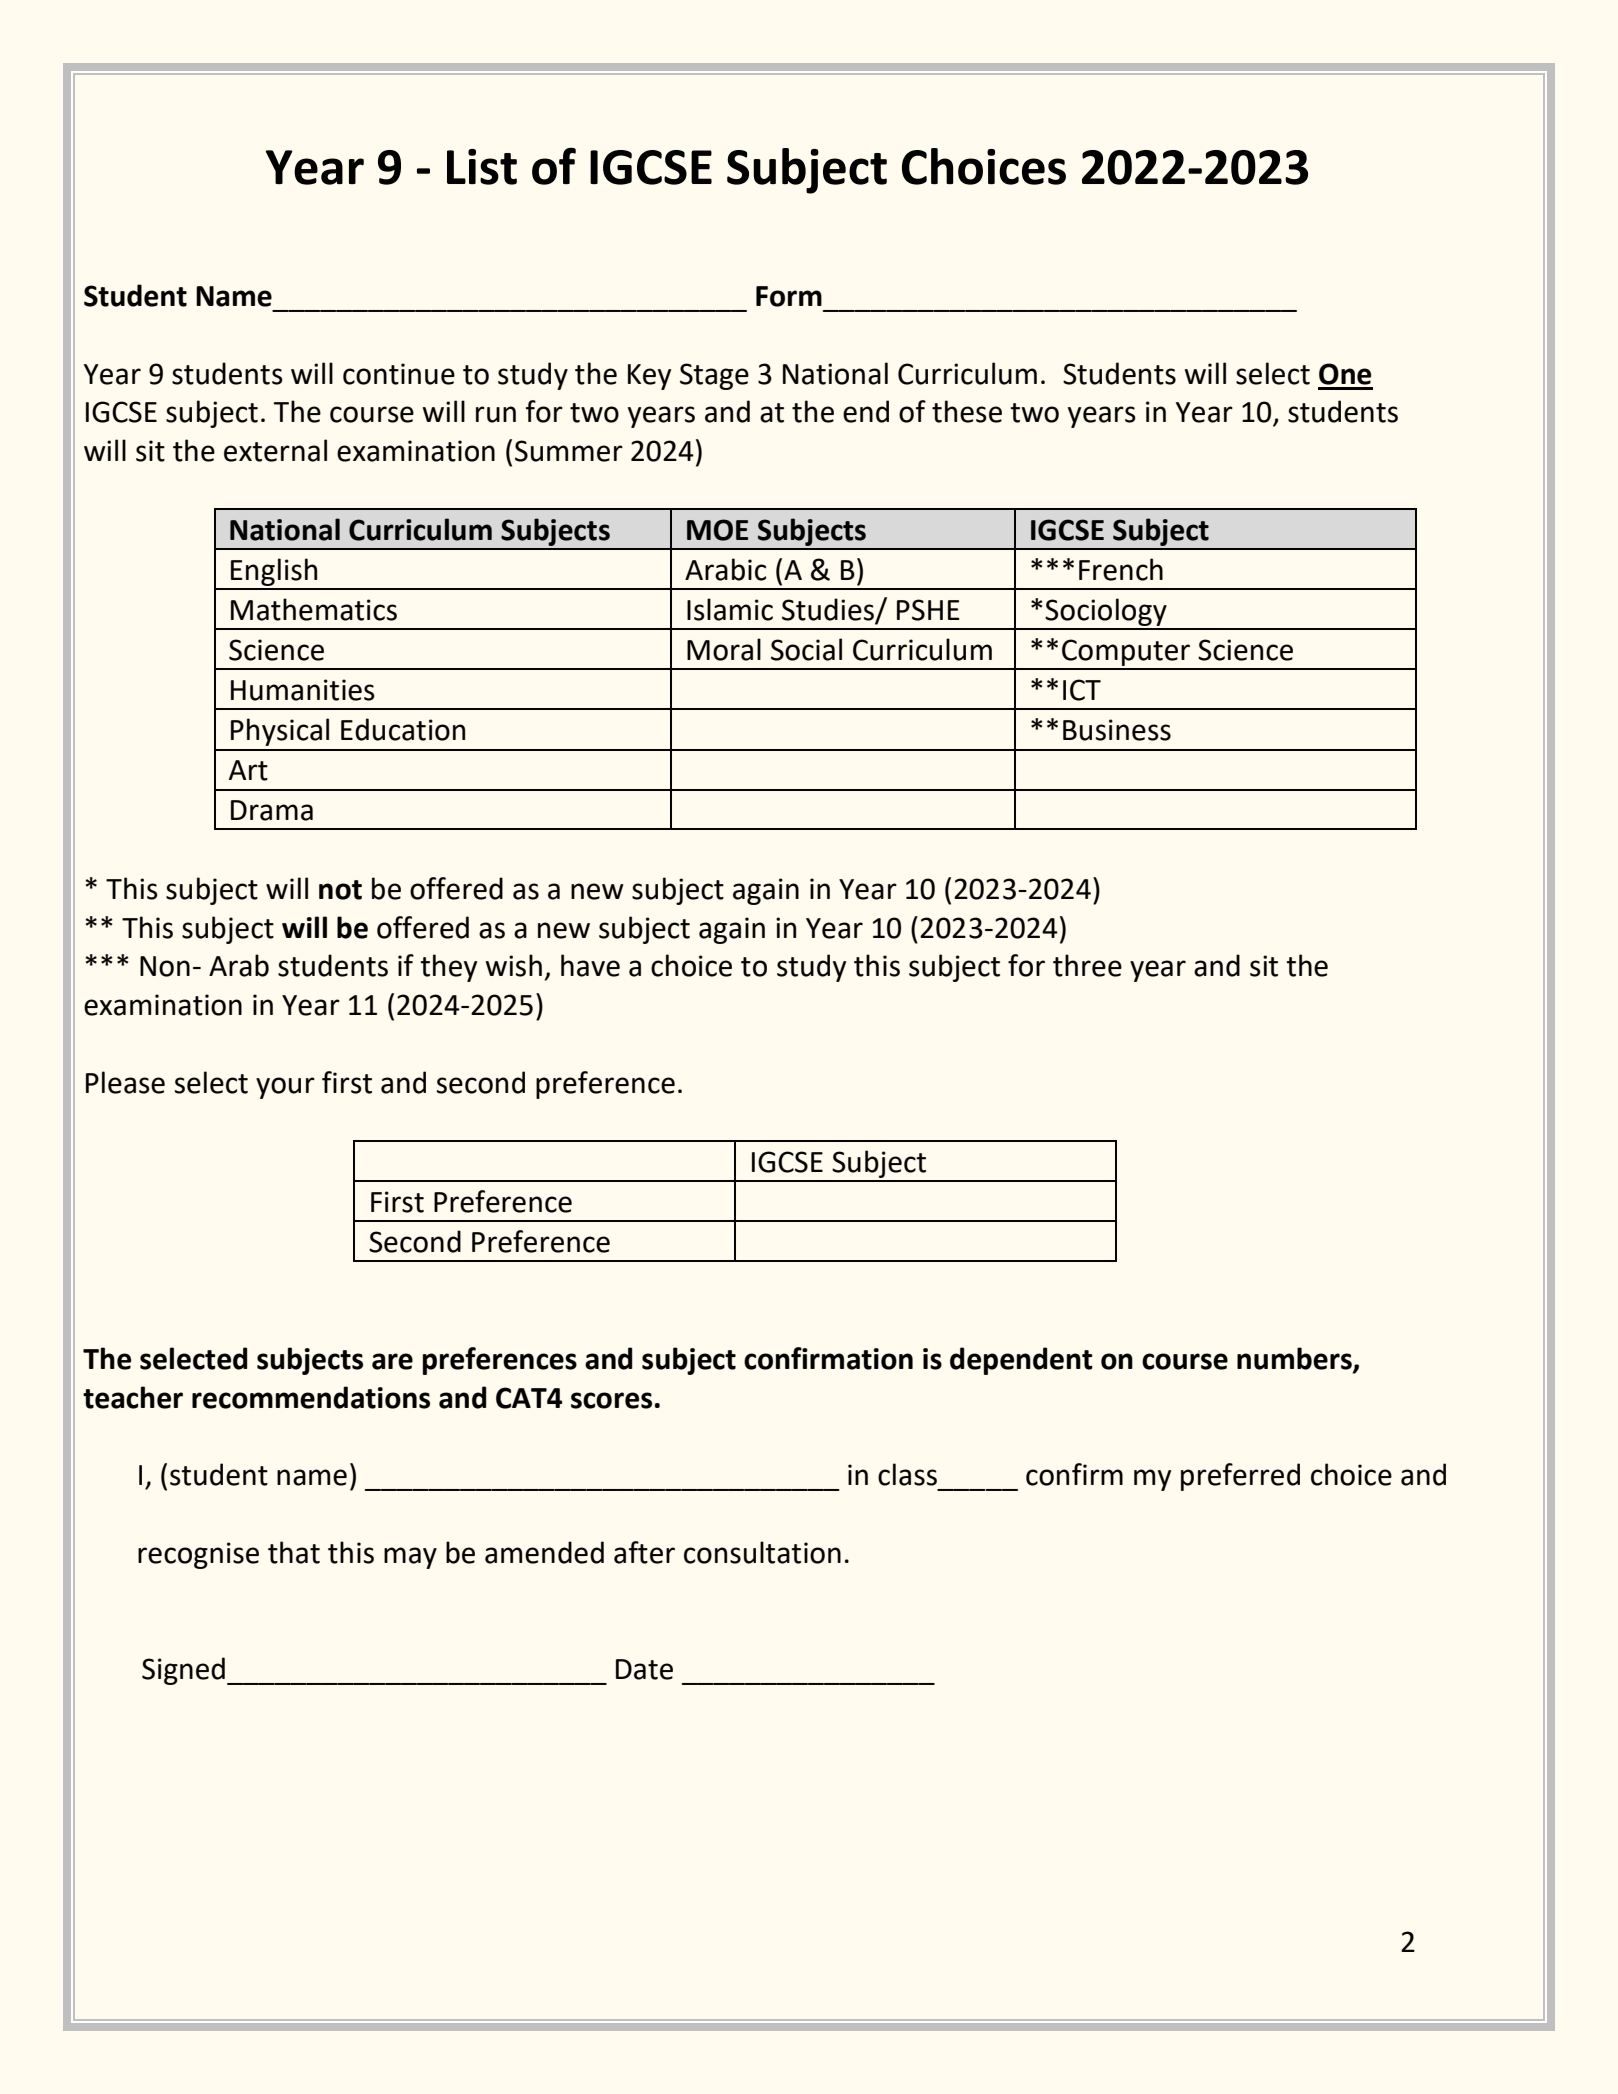  I want to click on that, so click(294, 1552).
